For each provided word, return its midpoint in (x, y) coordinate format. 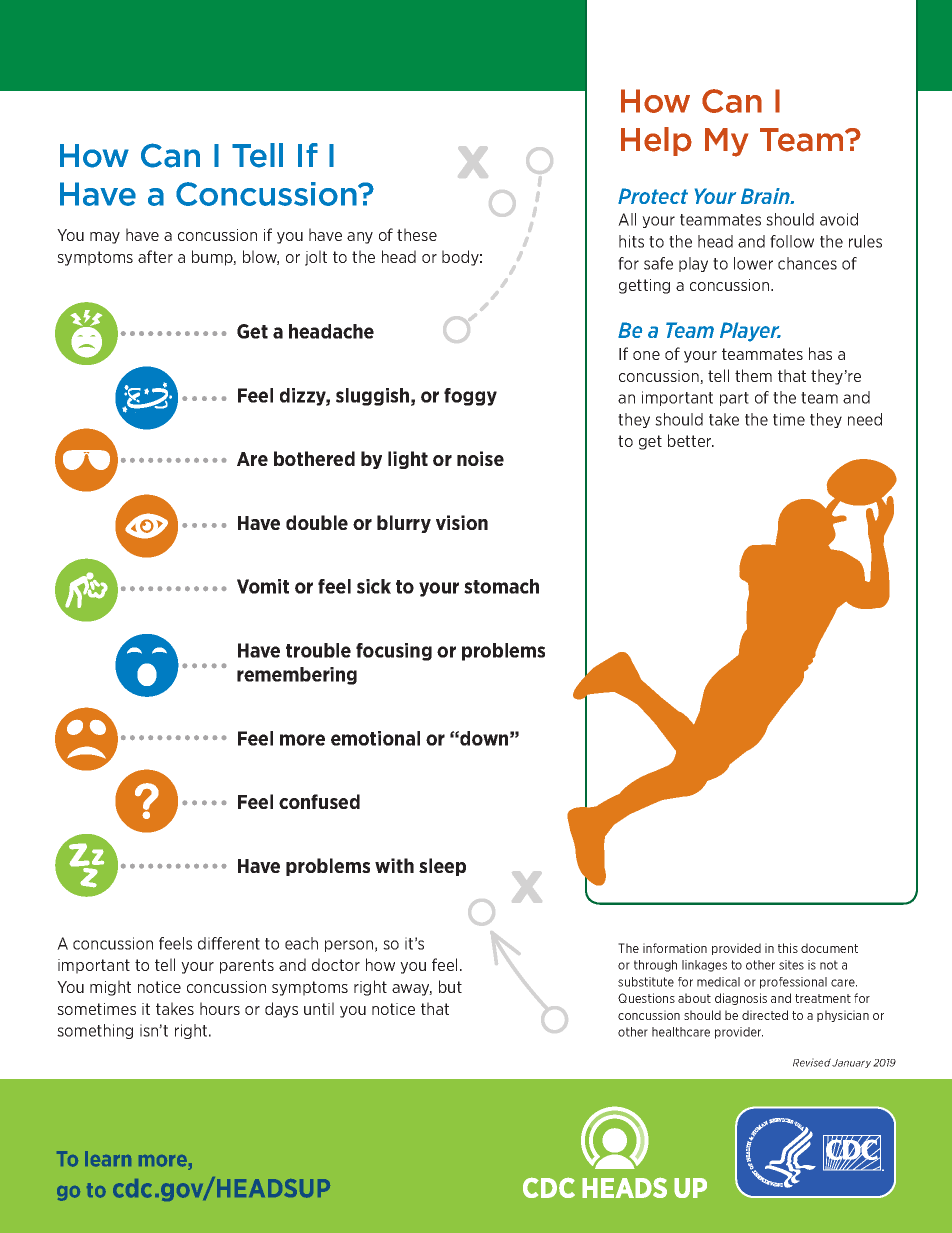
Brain (766, 196)
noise (480, 458)
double (317, 522)
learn (108, 1159)
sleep (442, 867)
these (417, 234)
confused (319, 801)
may (105, 238)
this (788, 948)
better (691, 440)
